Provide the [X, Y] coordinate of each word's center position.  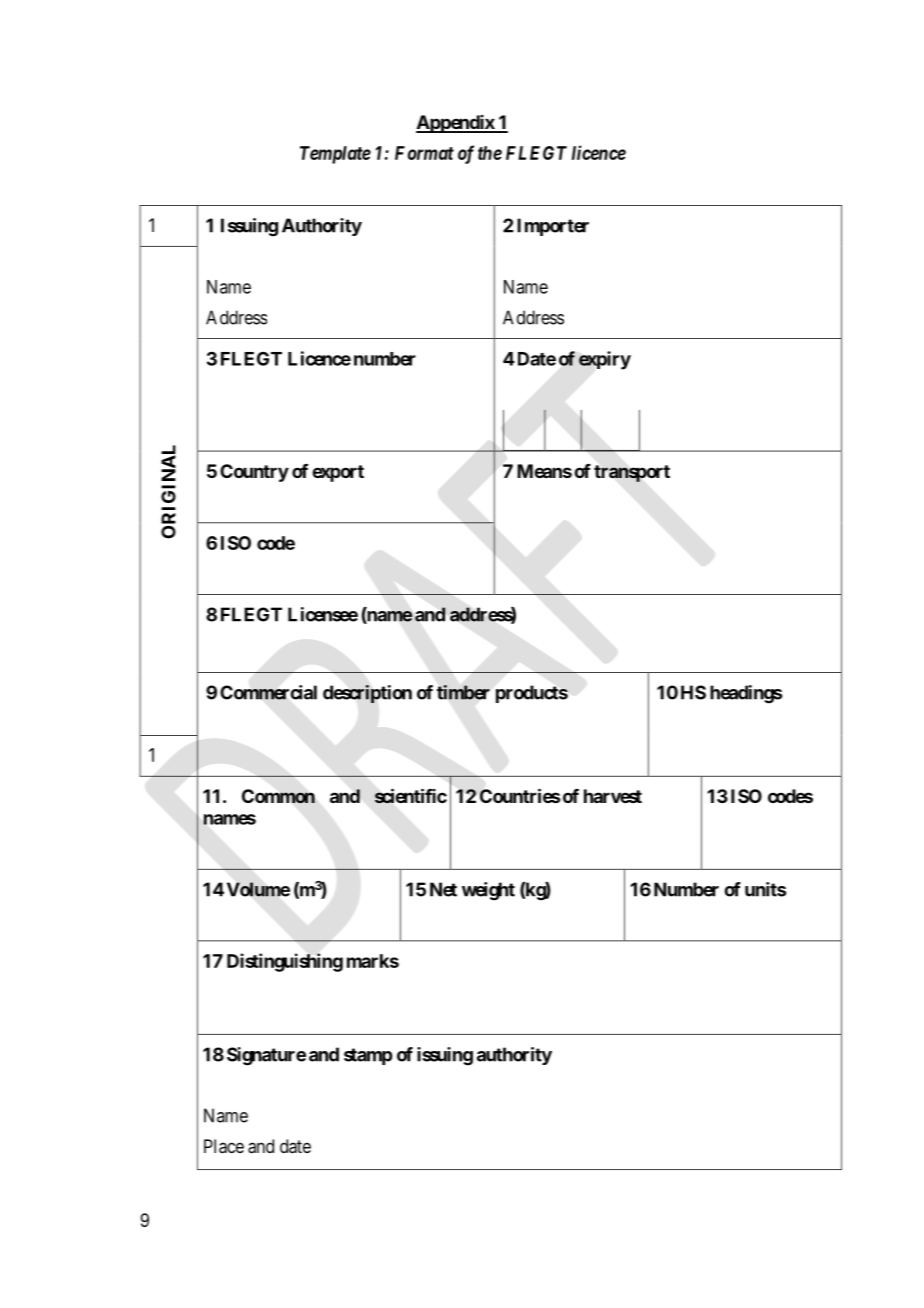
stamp [368, 1056]
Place [224, 1146]
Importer [553, 227]
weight [488, 891]
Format [424, 153]
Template [335, 155]
